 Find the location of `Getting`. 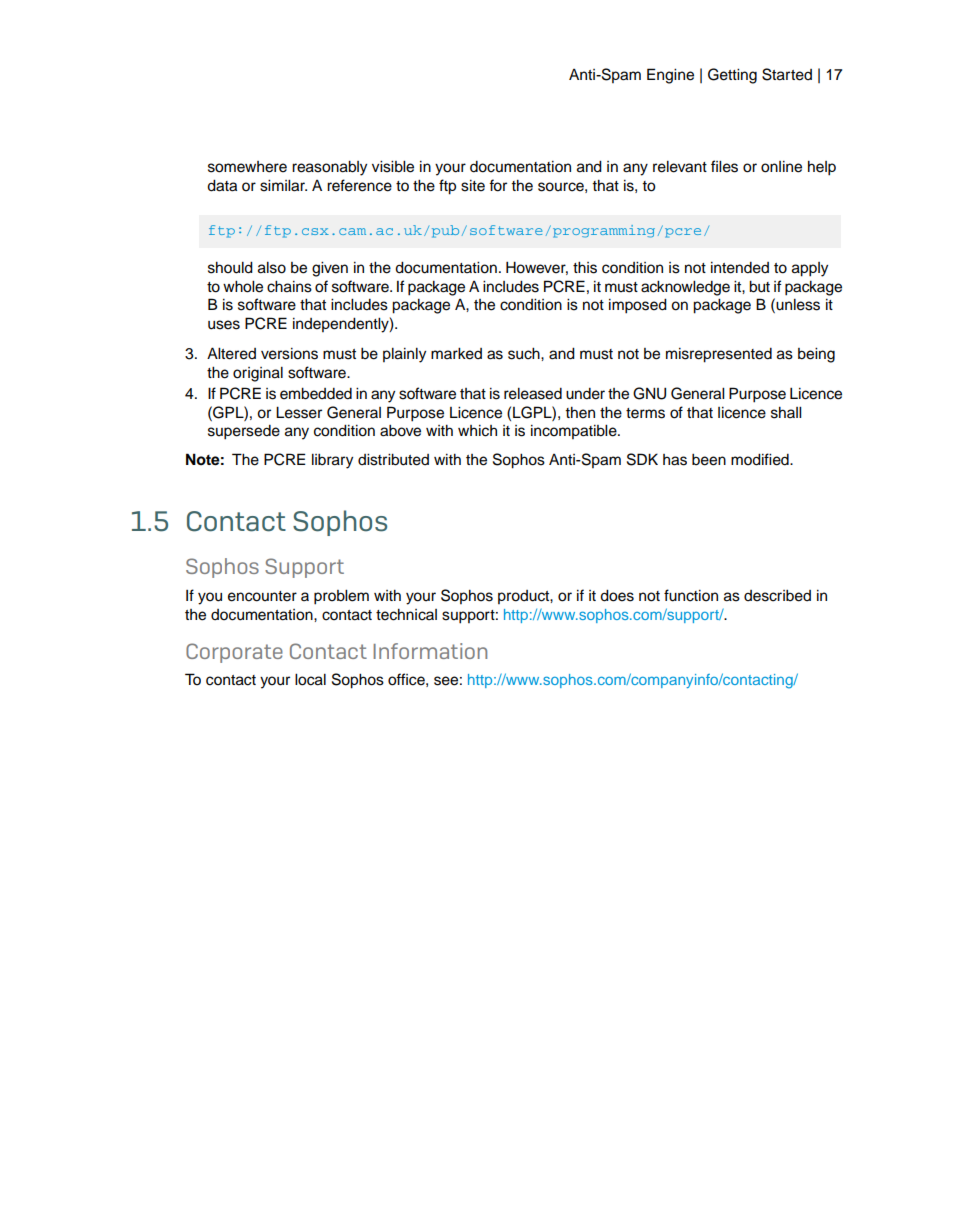

Getting is located at coordinates (732, 76).
